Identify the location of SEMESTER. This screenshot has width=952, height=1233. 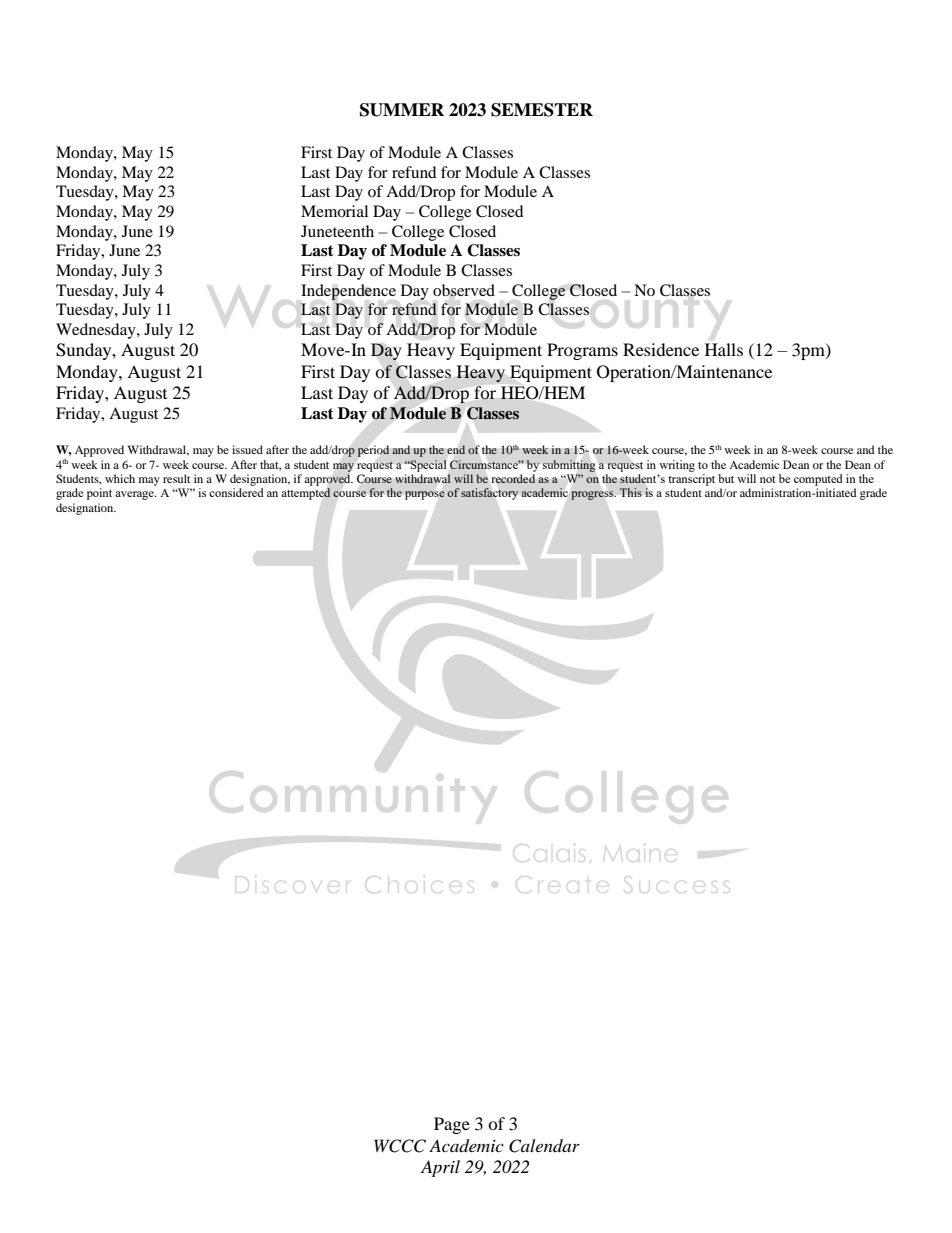
(542, 110).
